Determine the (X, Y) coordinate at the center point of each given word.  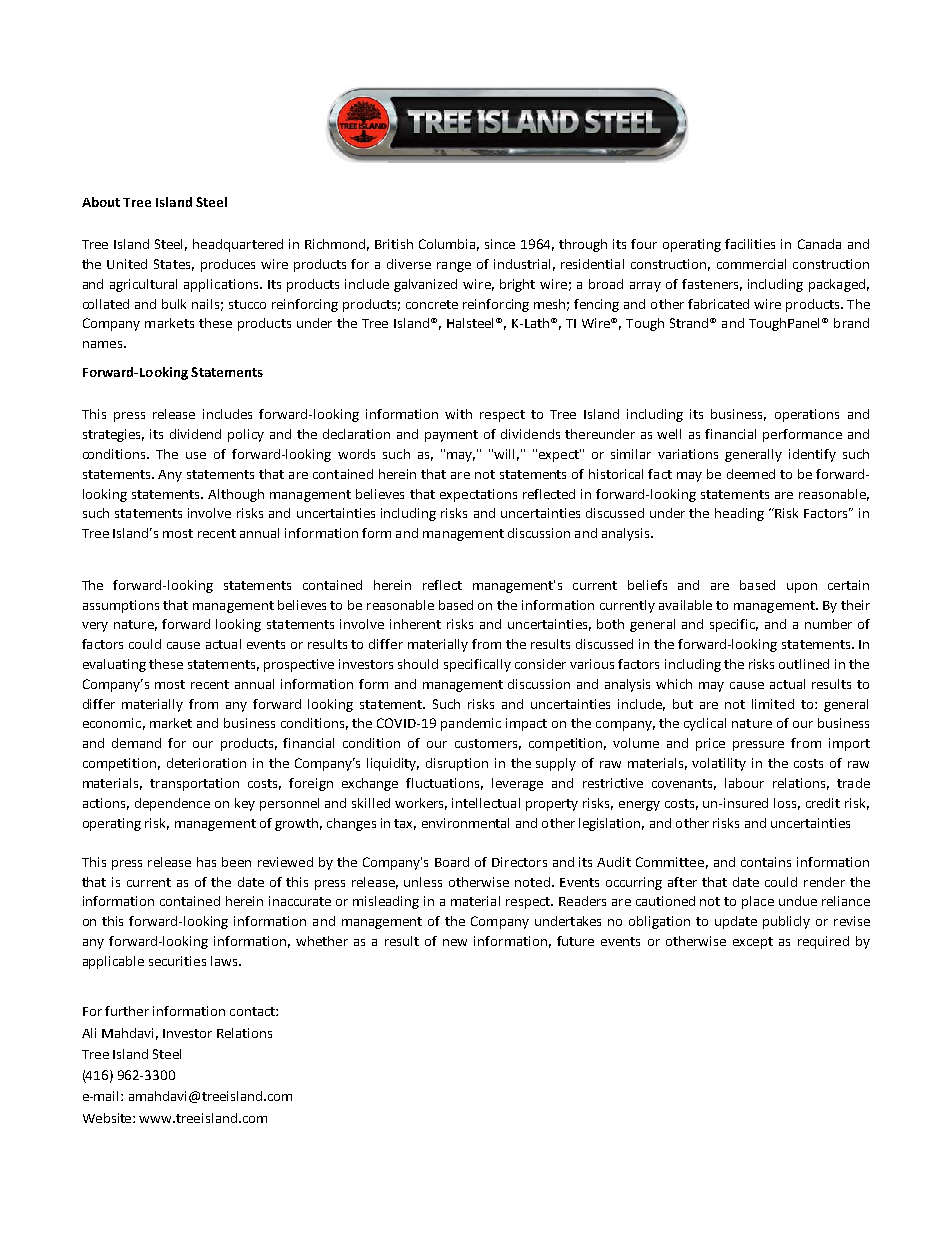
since (500, 244)
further (127, 1011)
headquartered (238, 245)
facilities (750, 244)
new (455, 942)
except (753, 943)
